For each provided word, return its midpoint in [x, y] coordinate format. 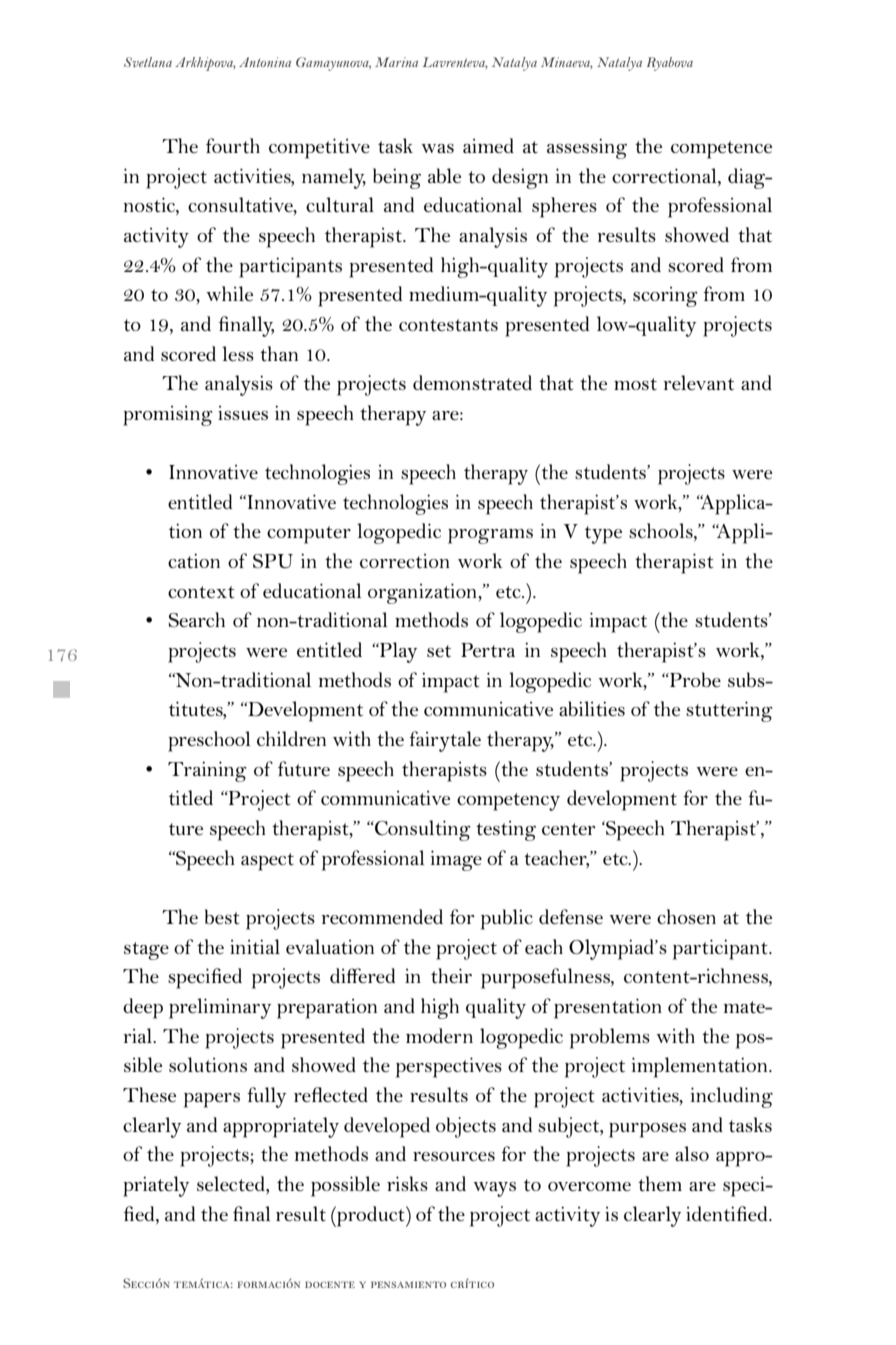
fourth [233, 146]
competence [721, 150]
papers [212, 1100]
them [660, 1184]
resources [454, 1156]
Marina [396, 62]
